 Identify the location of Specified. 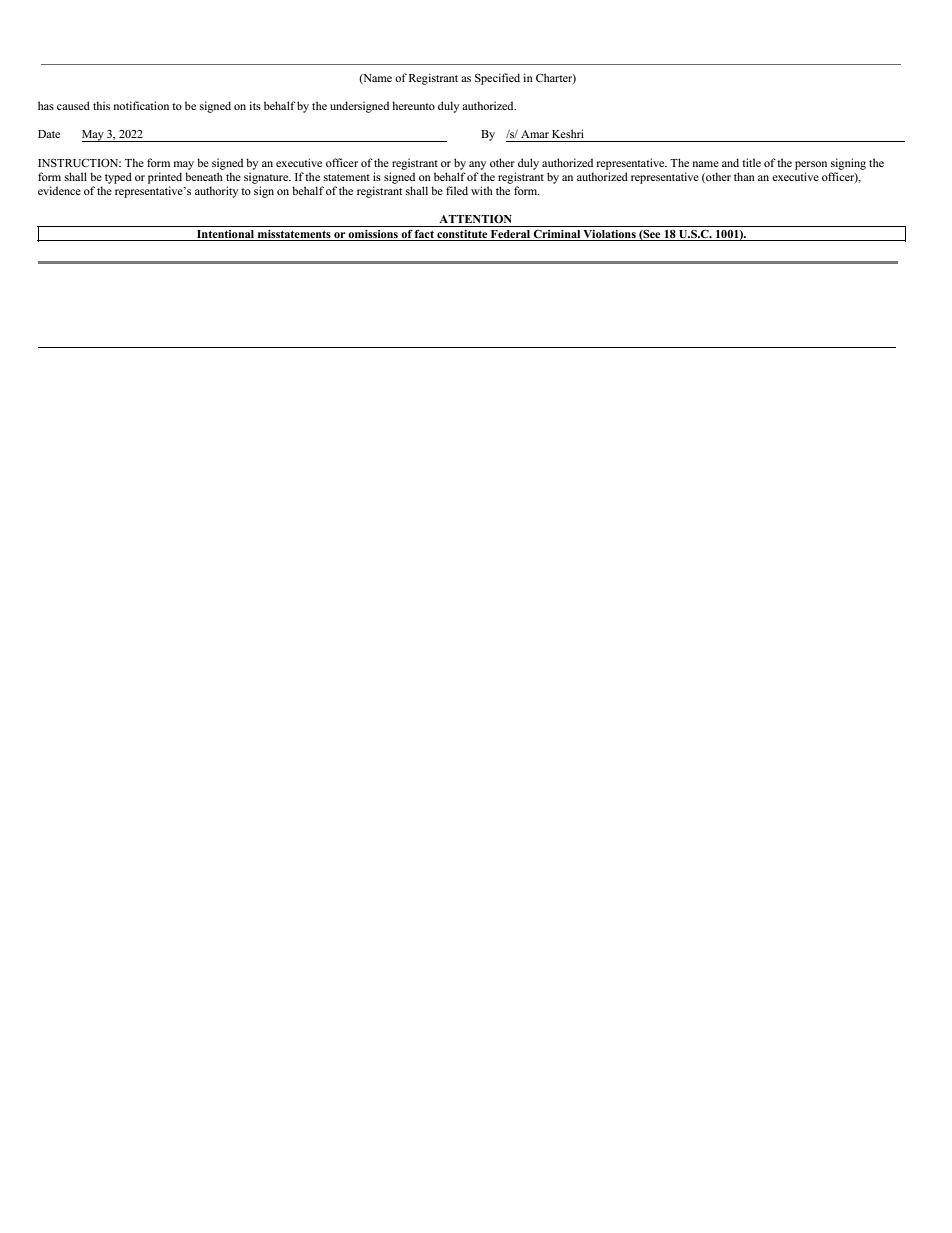
(497, 79).
